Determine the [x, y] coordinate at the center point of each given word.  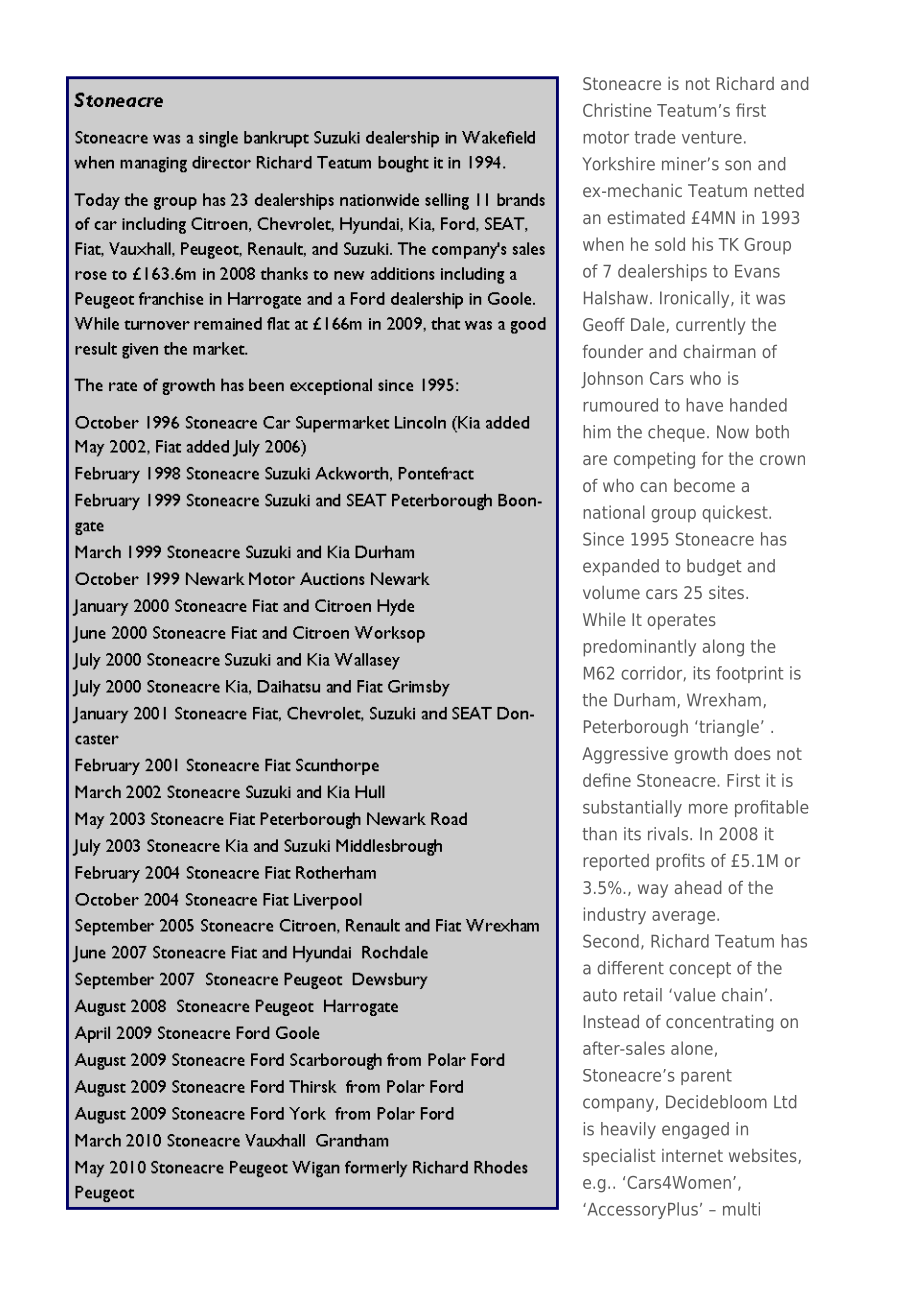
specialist [619, 1157]
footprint [750, 674]
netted [779, 190]
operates [681, 622]
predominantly [639, 648]
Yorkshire [618, 164]
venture [712, 137]
